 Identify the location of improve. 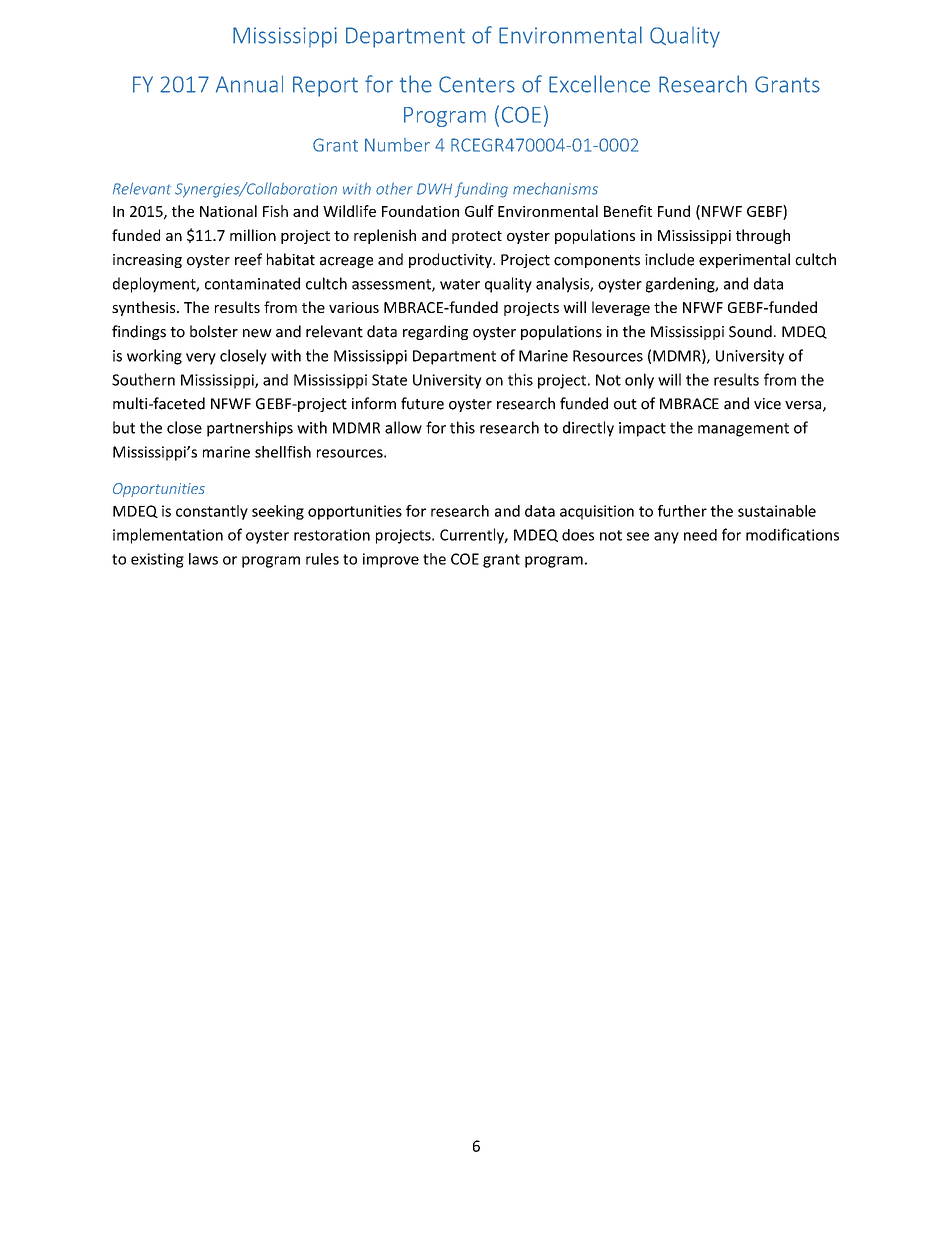
(391, 560).
